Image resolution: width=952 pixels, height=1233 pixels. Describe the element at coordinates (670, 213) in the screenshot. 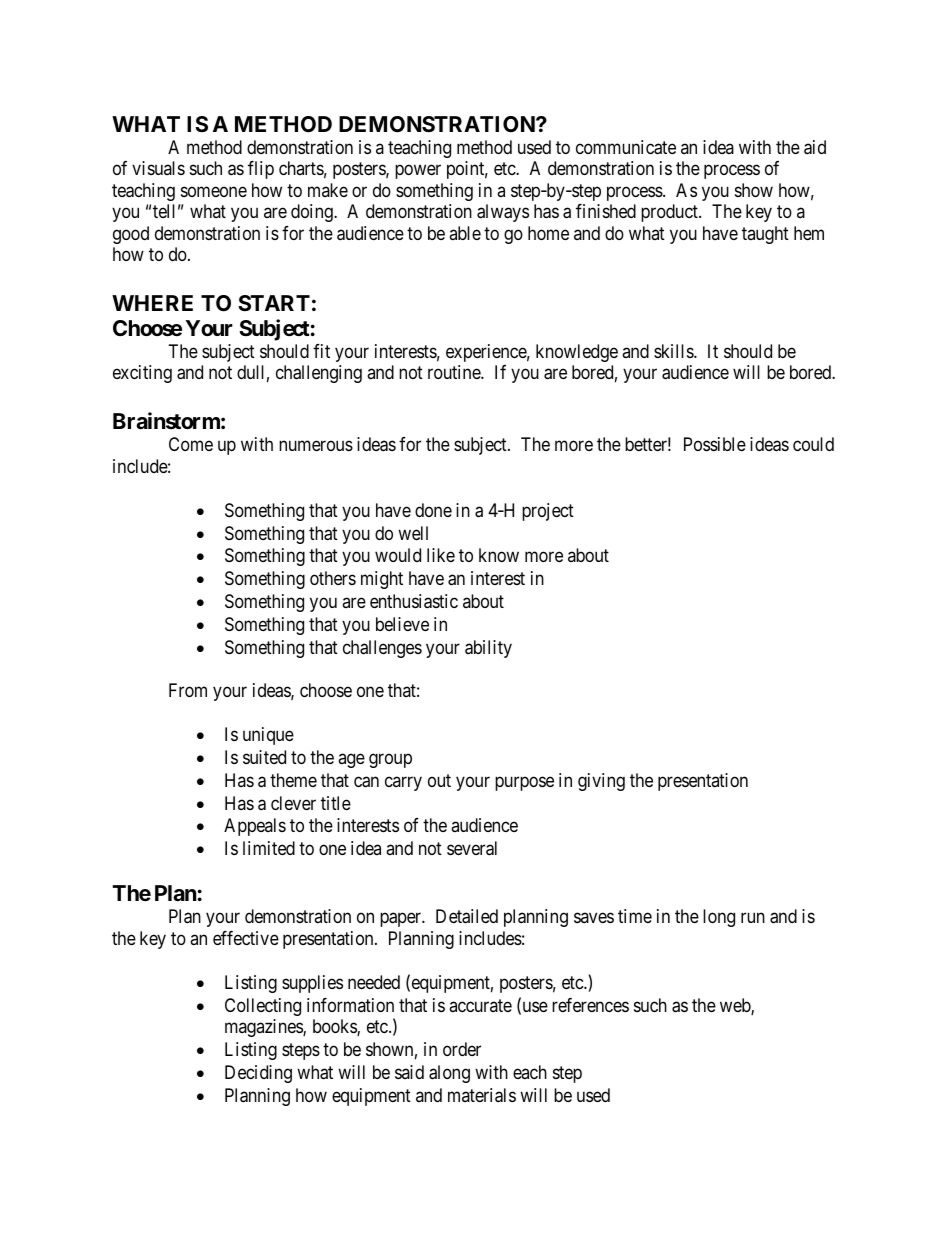

I see `product` at that location.
